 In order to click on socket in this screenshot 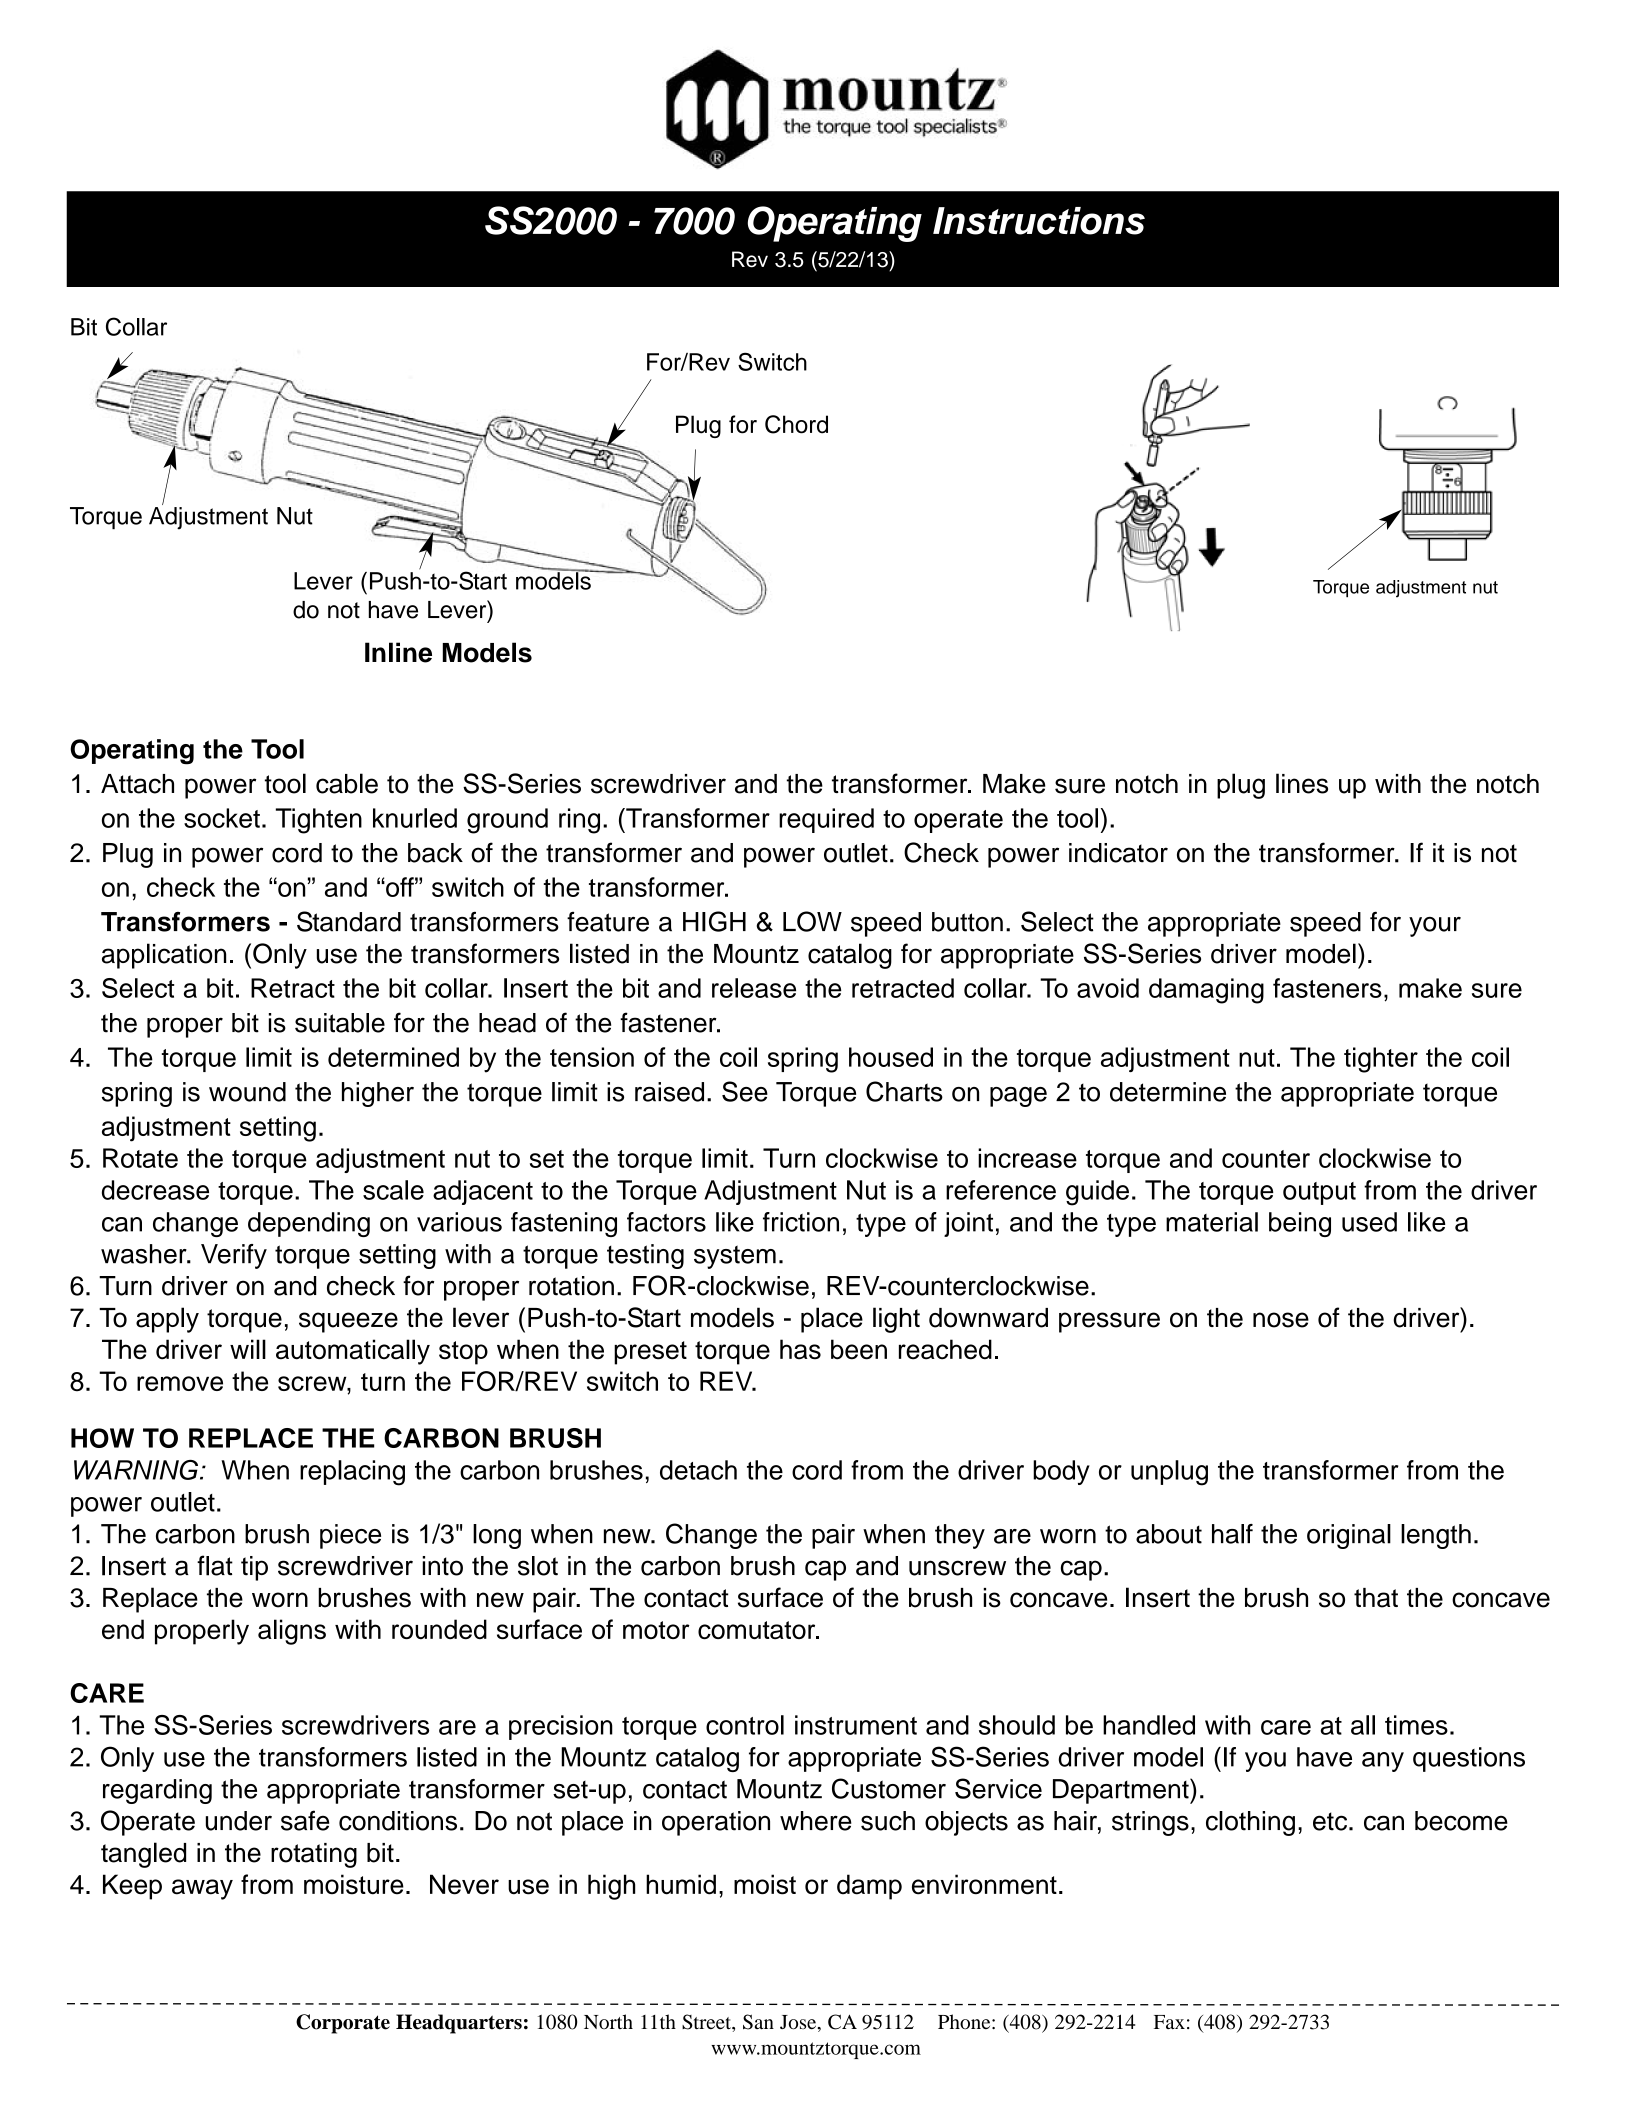, I will do `click(222, 818)`.
